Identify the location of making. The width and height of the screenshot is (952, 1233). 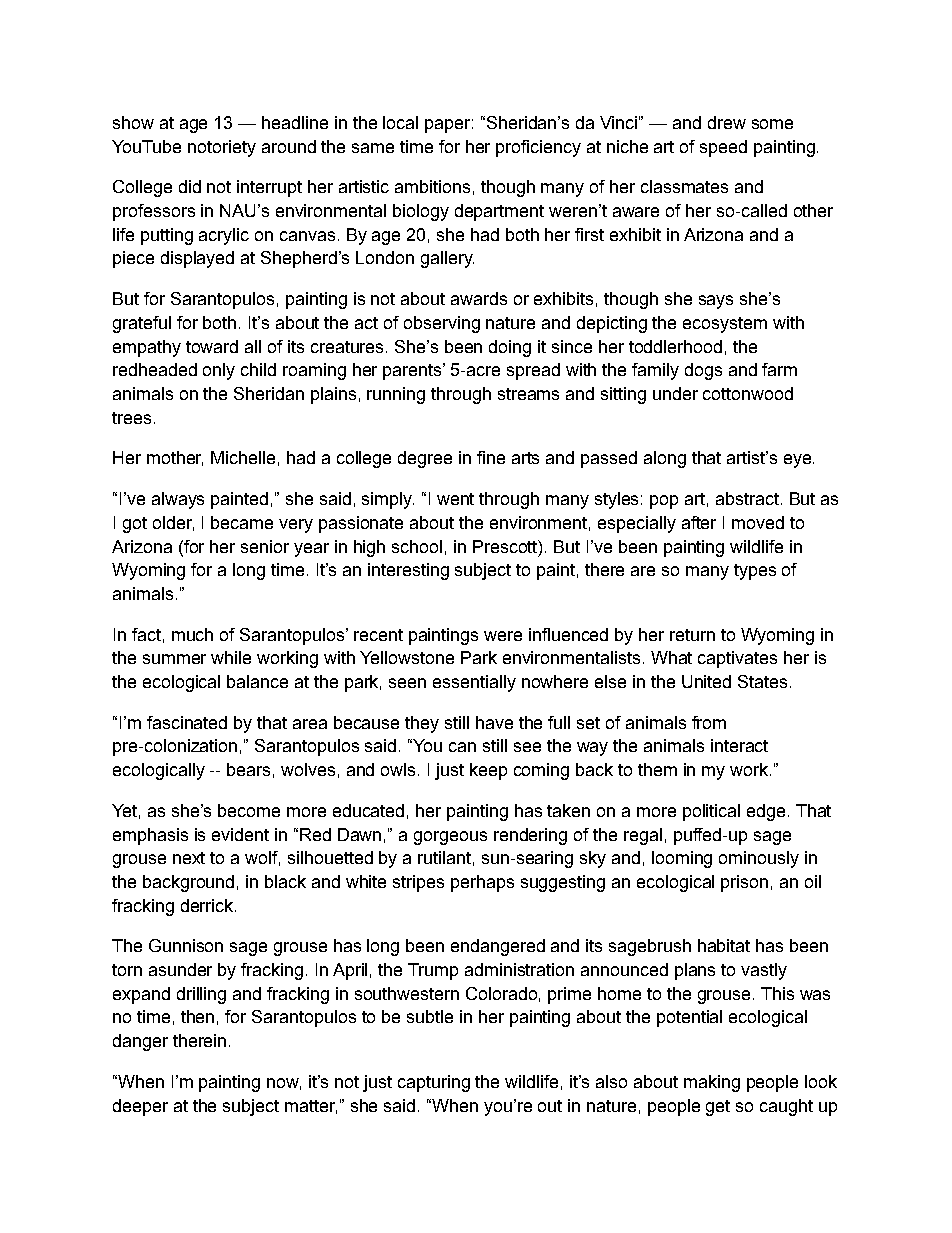
(712, 1083).
